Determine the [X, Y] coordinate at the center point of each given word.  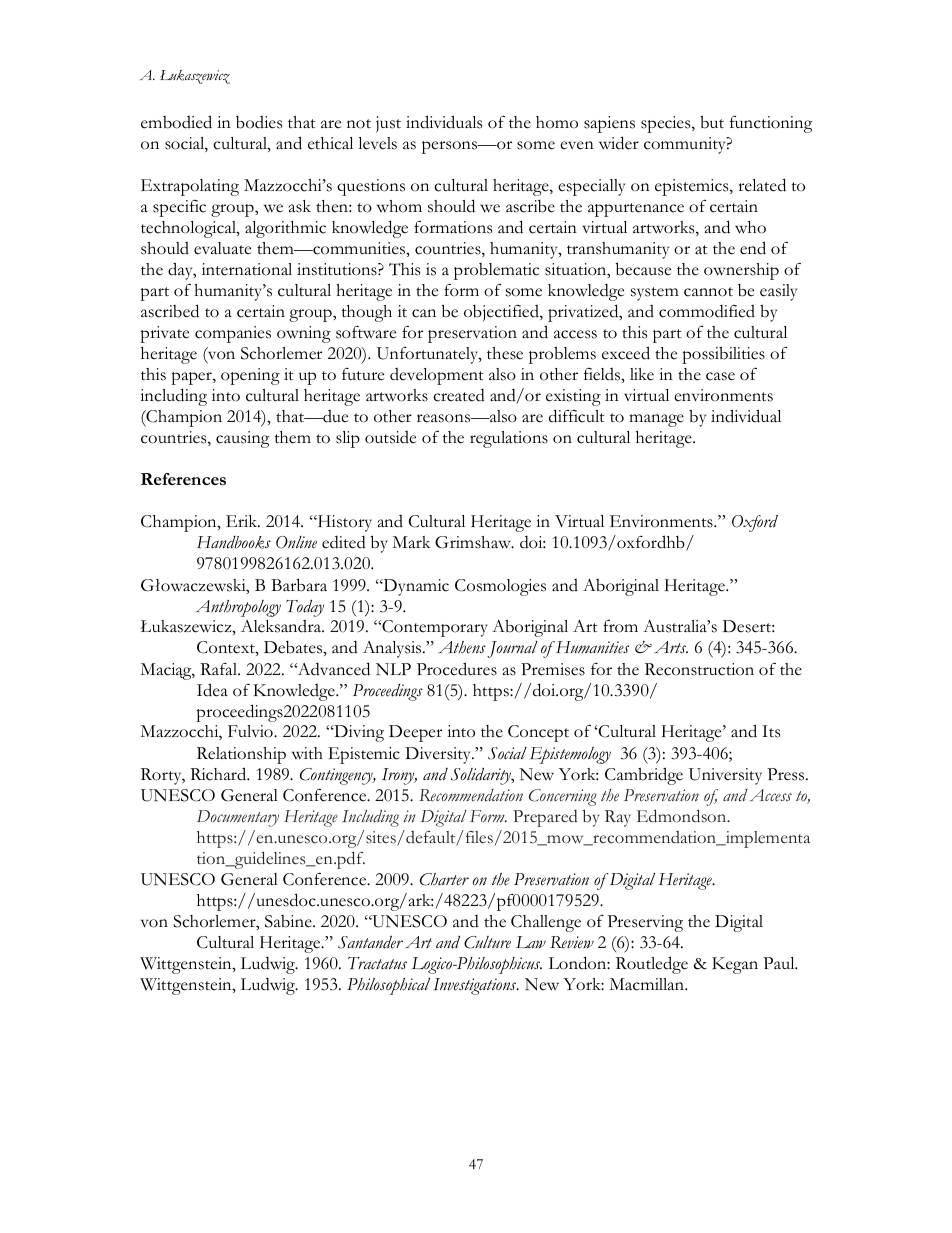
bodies [259, 122]
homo [557, 122]
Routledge [652, 965]
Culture [487, 942]
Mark [411, 542]
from [620, 626]
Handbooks [234, 542]
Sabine [289, 921]
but [712, 122]
